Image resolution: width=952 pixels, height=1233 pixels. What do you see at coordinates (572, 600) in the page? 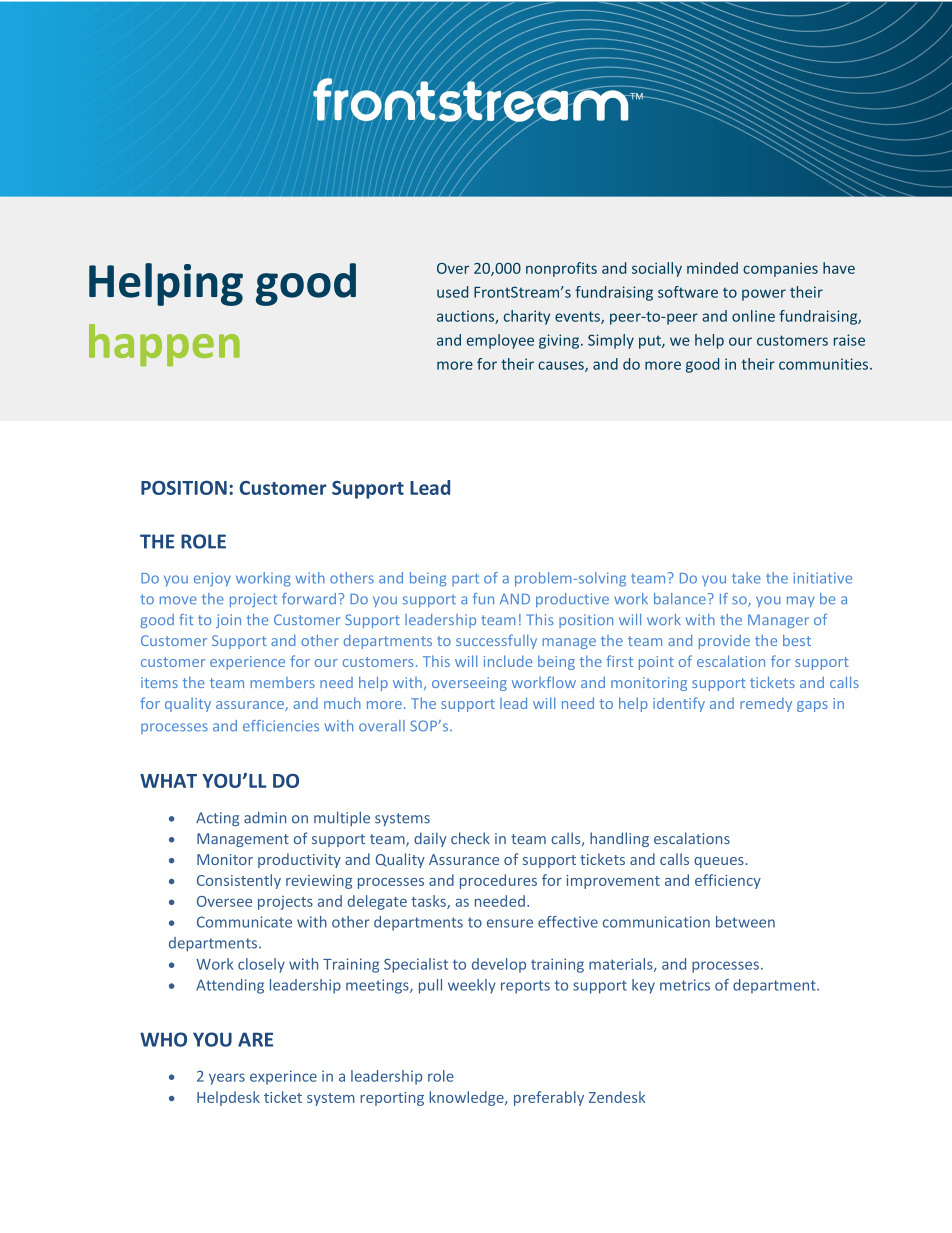
I see `productive` at bounding box center [572, 600].
